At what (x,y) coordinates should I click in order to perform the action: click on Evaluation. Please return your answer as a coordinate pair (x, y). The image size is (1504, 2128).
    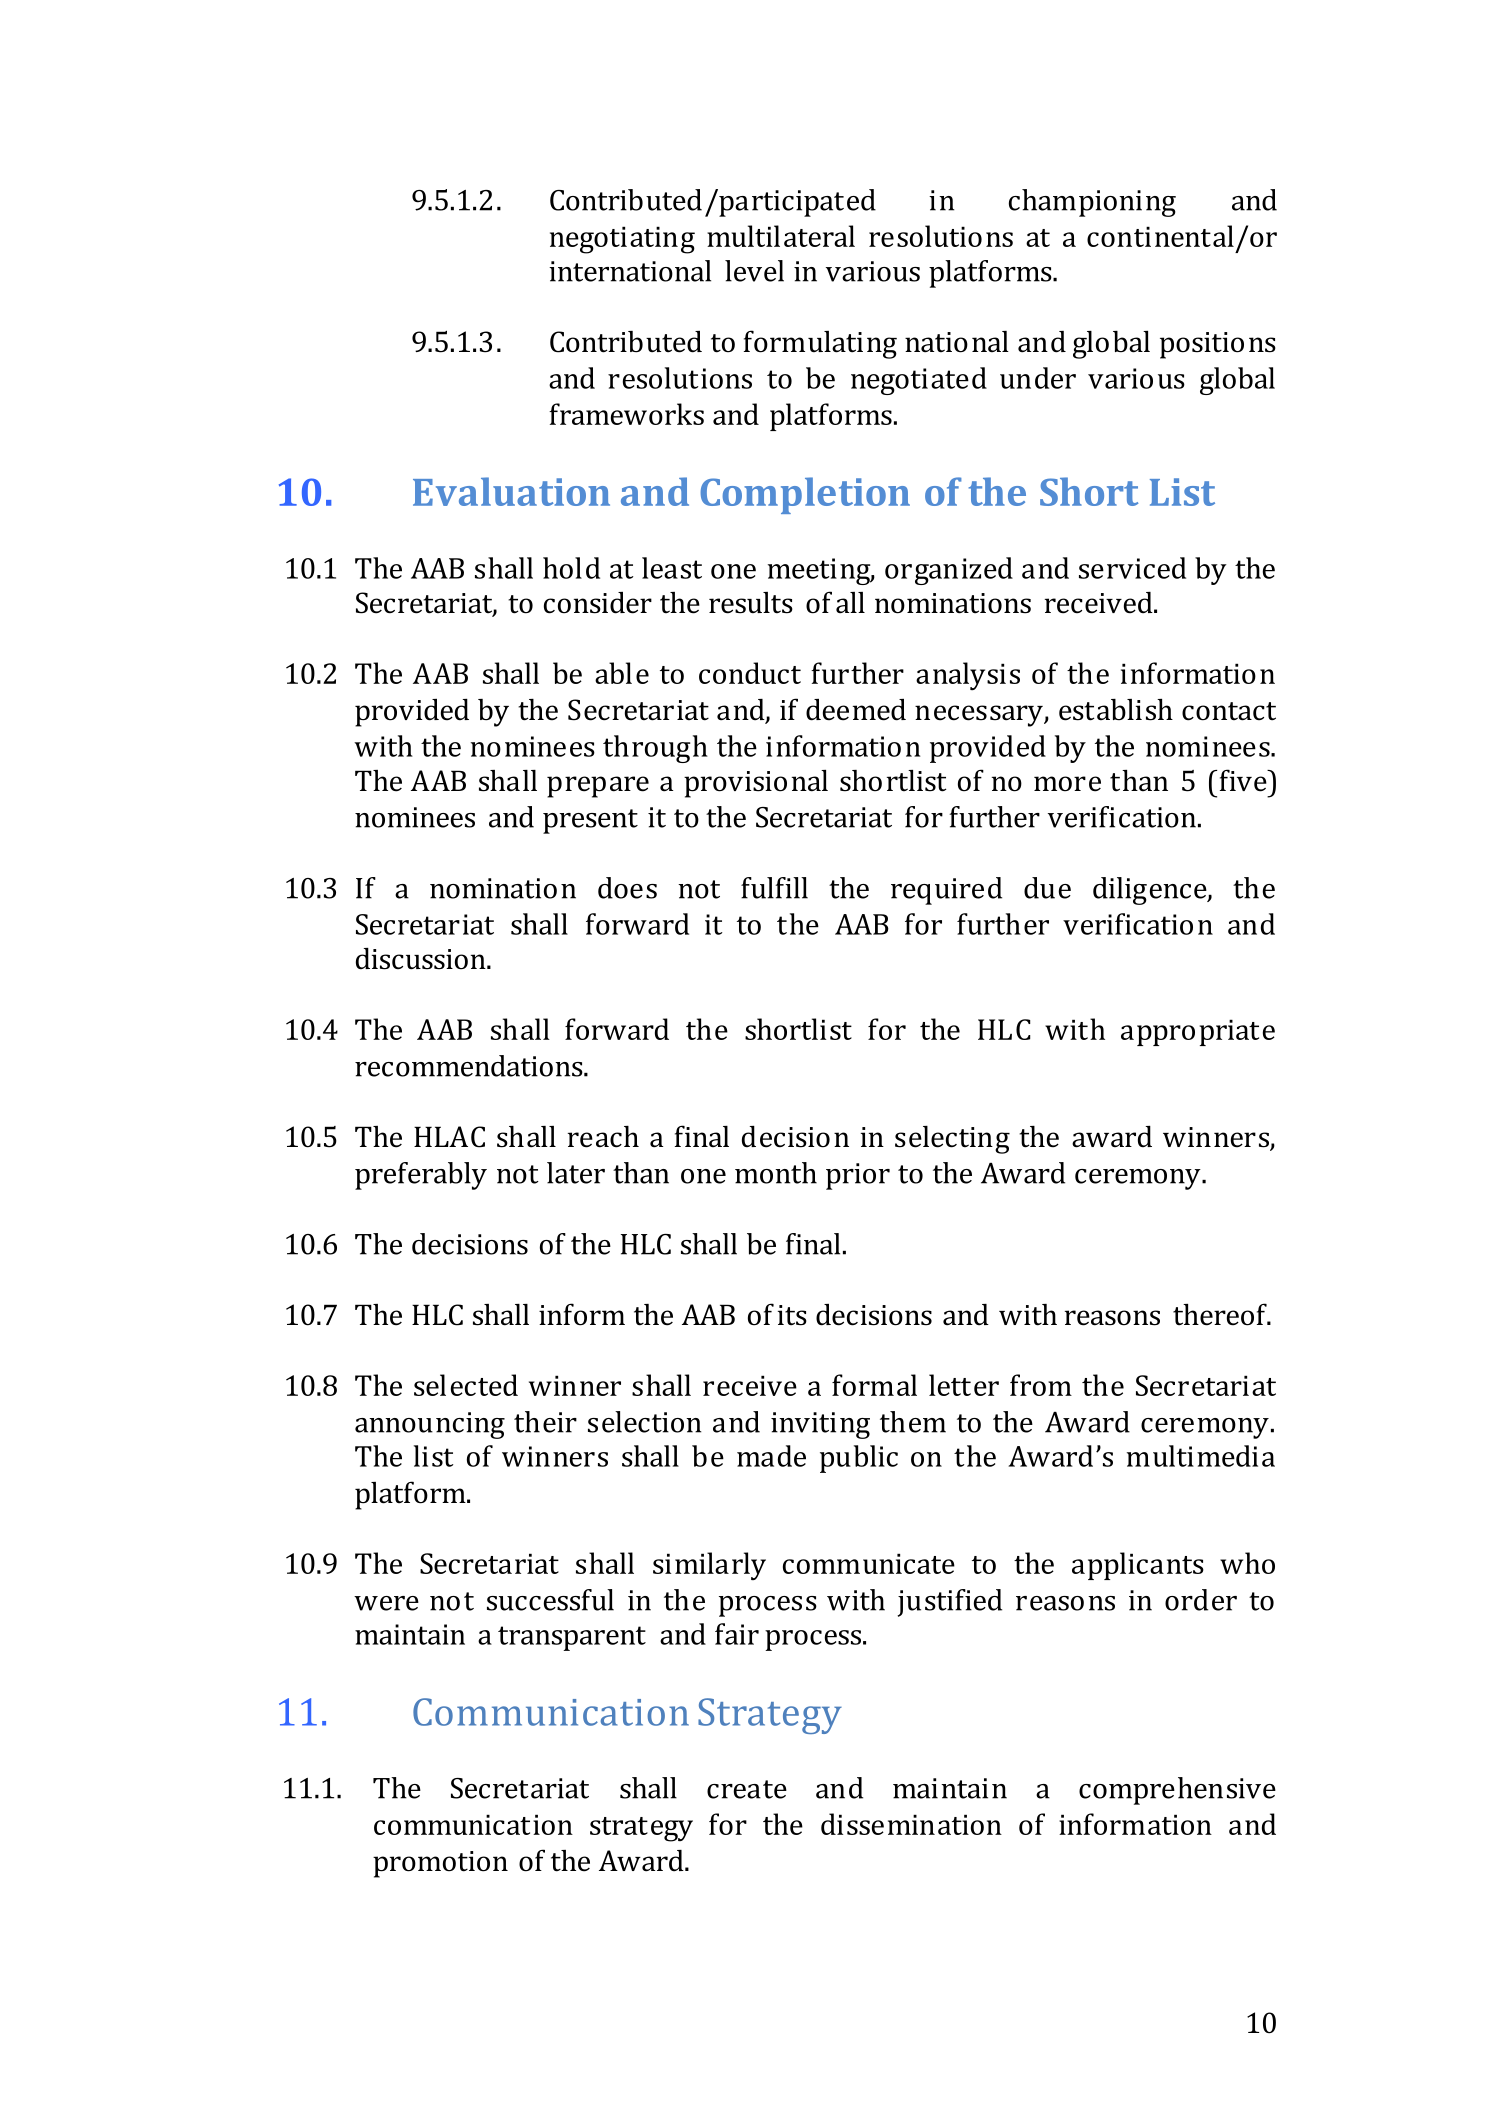
    Looking at the image, I should click on (511, 491).
